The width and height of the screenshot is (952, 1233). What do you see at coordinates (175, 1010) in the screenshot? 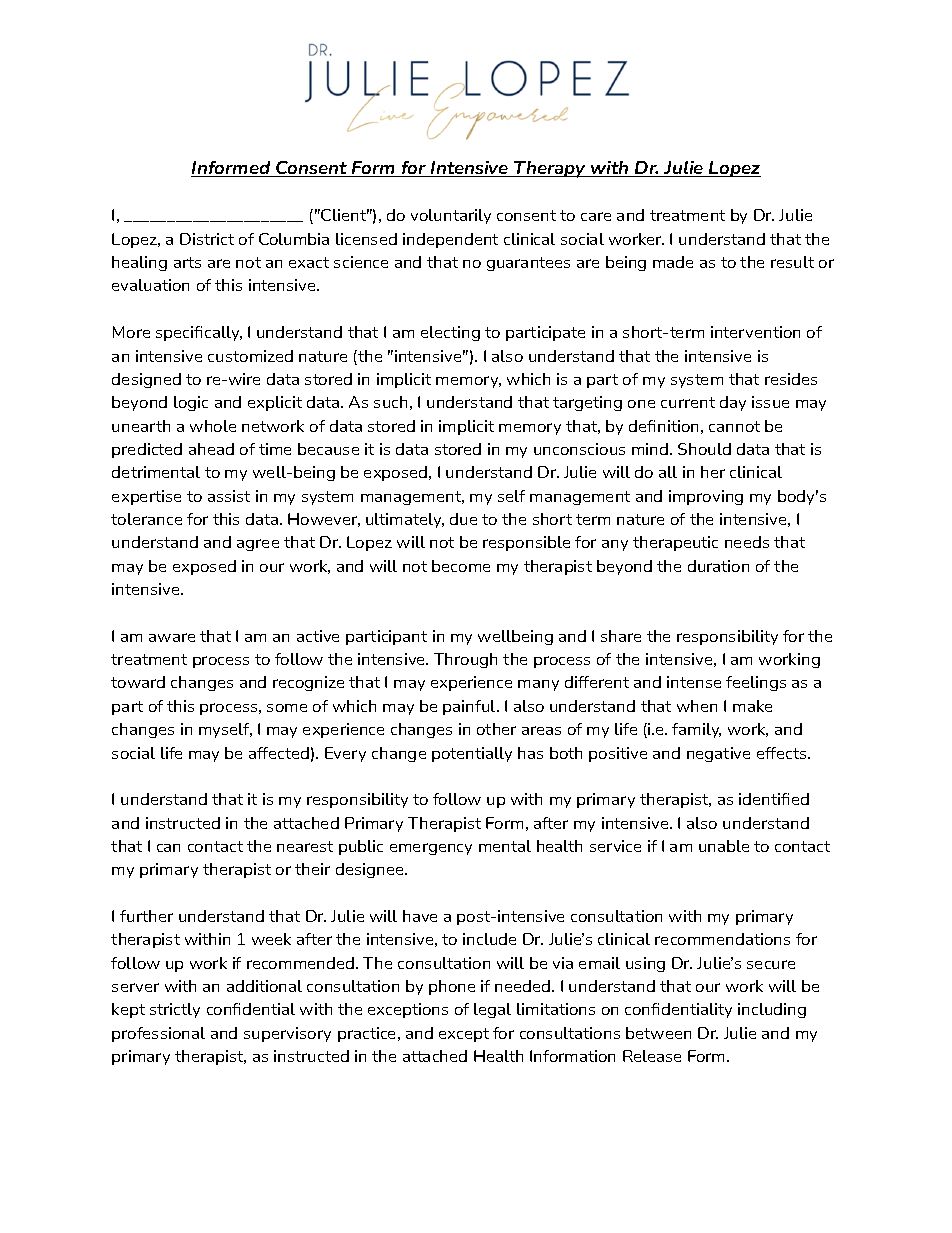
I see `strictly` at bounding box center [175, 1010].
